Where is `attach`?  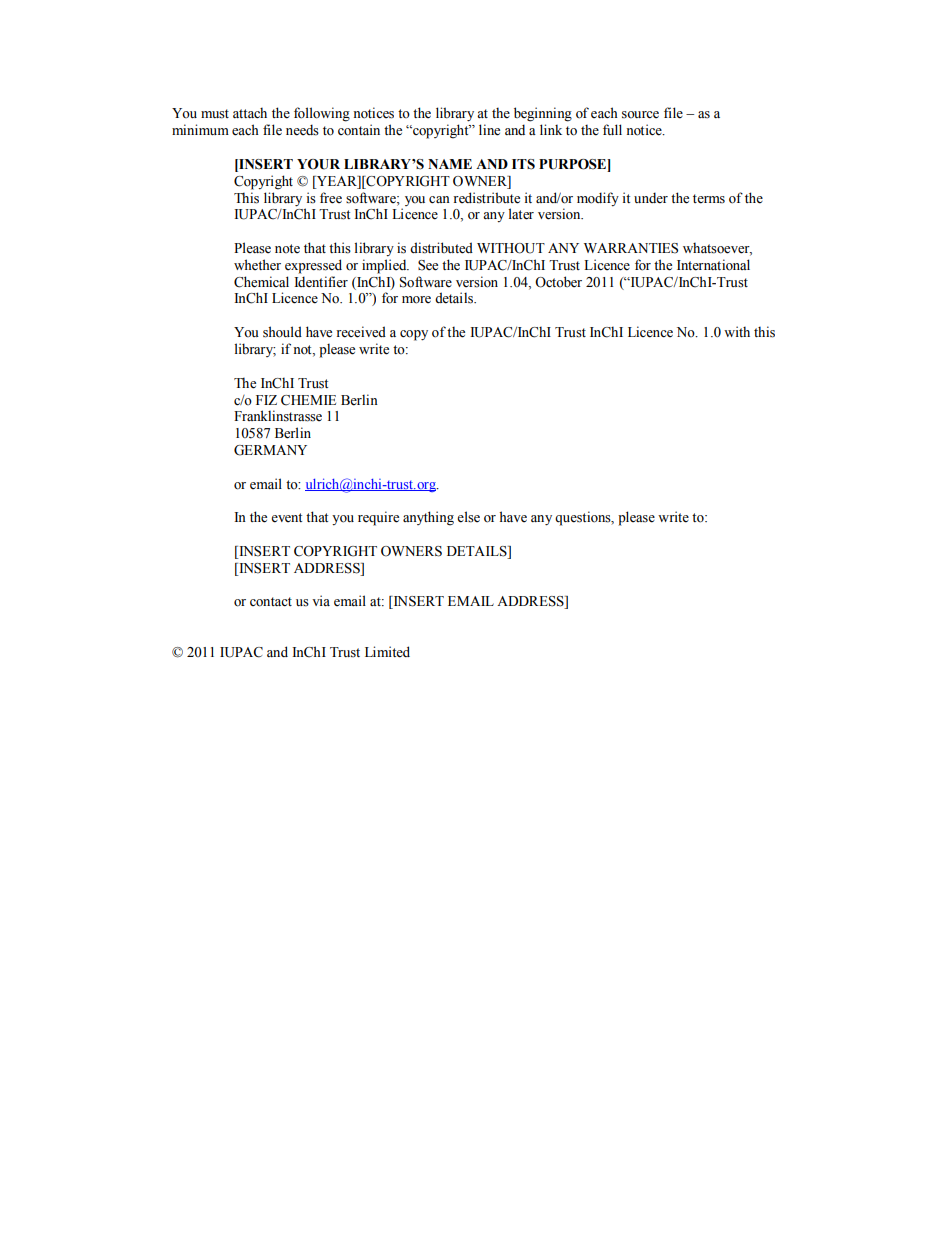
attach is located at coordinates (250, 112).
